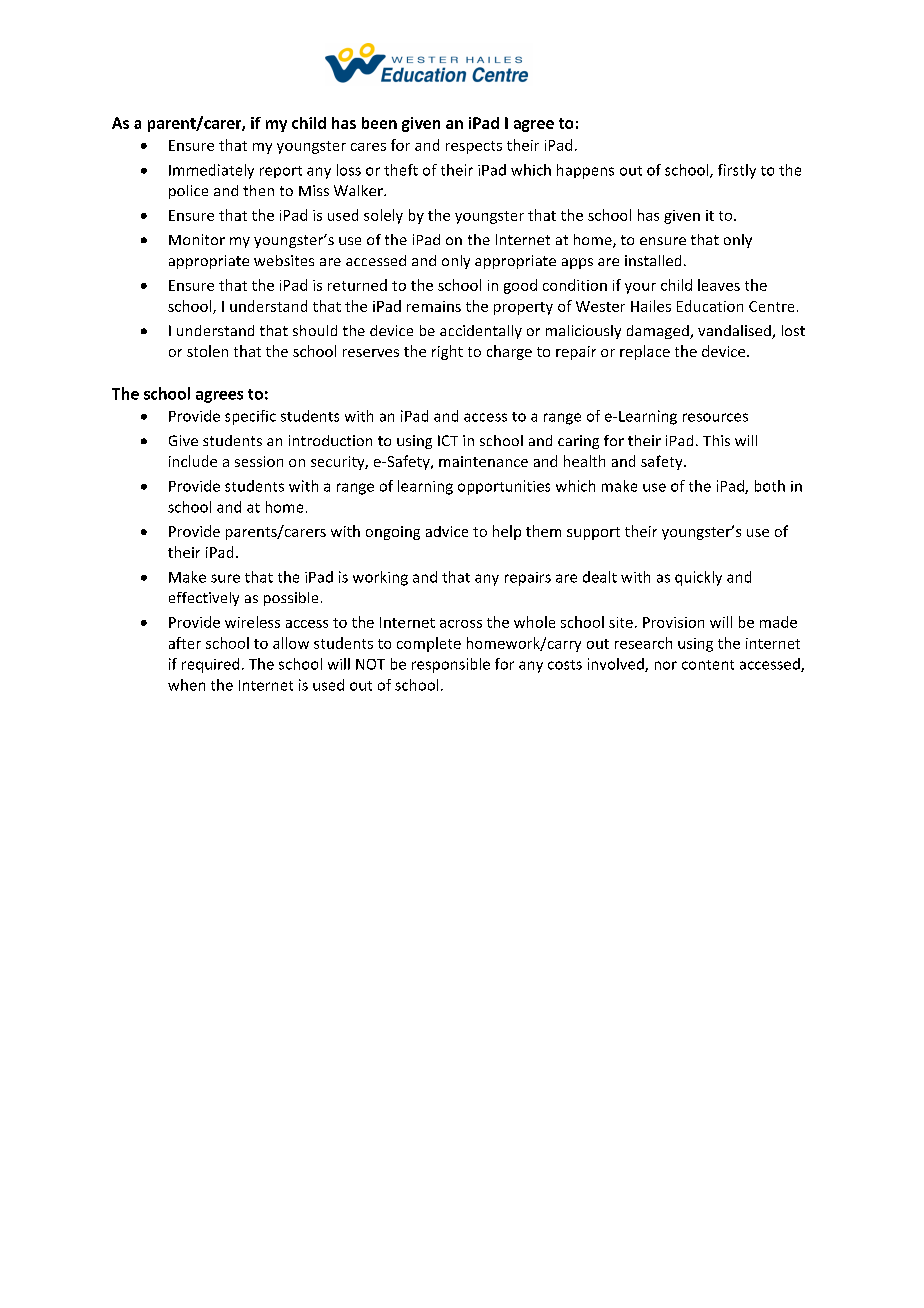 Image resolution: width=924 pixels, height=1308 pixels. What do you see at coordinates (250, 417) in the screenshot?
I see `specific` at bounding box center [250, 417].
